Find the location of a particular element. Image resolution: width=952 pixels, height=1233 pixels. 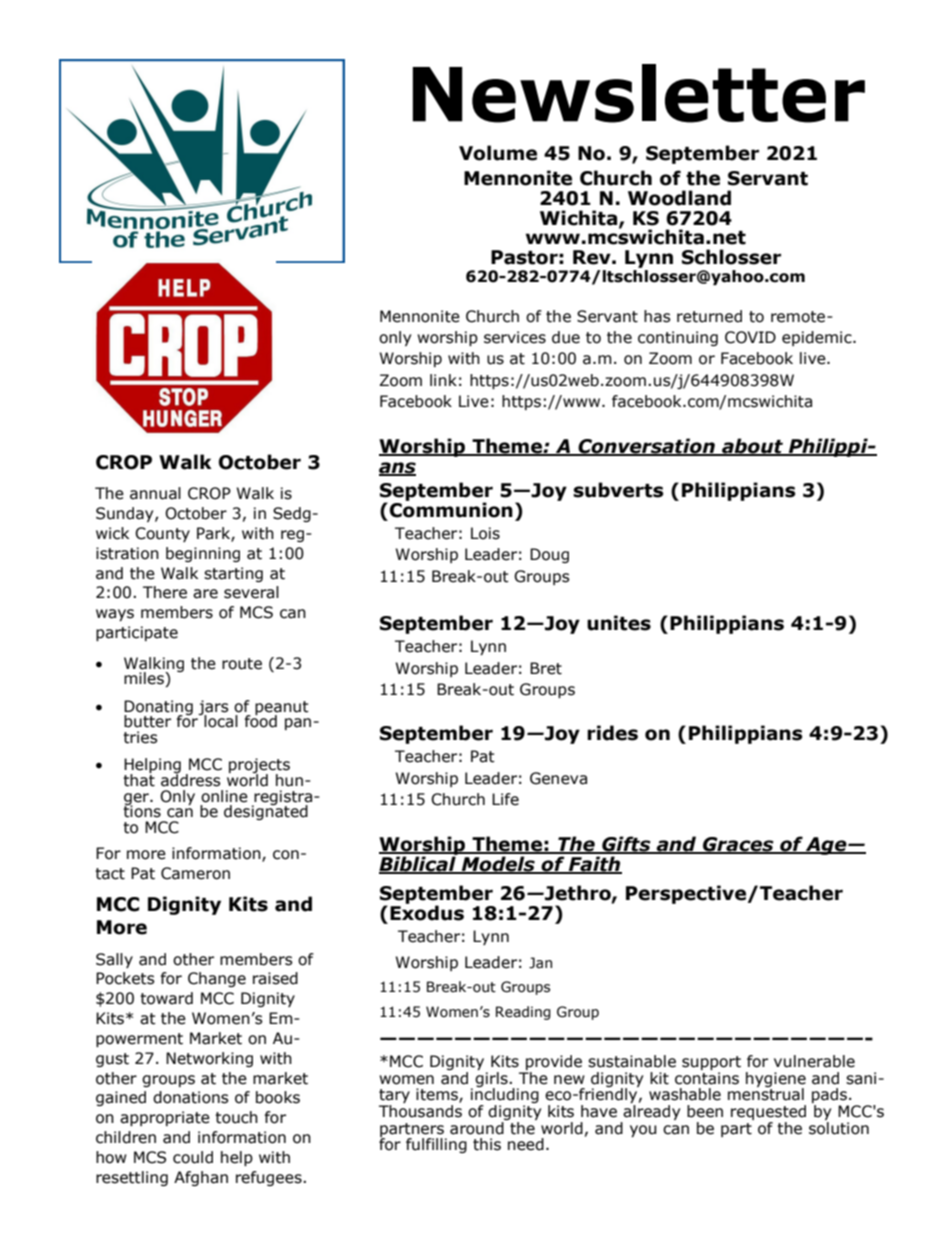

requested is located at coordinates (768, 1114).
